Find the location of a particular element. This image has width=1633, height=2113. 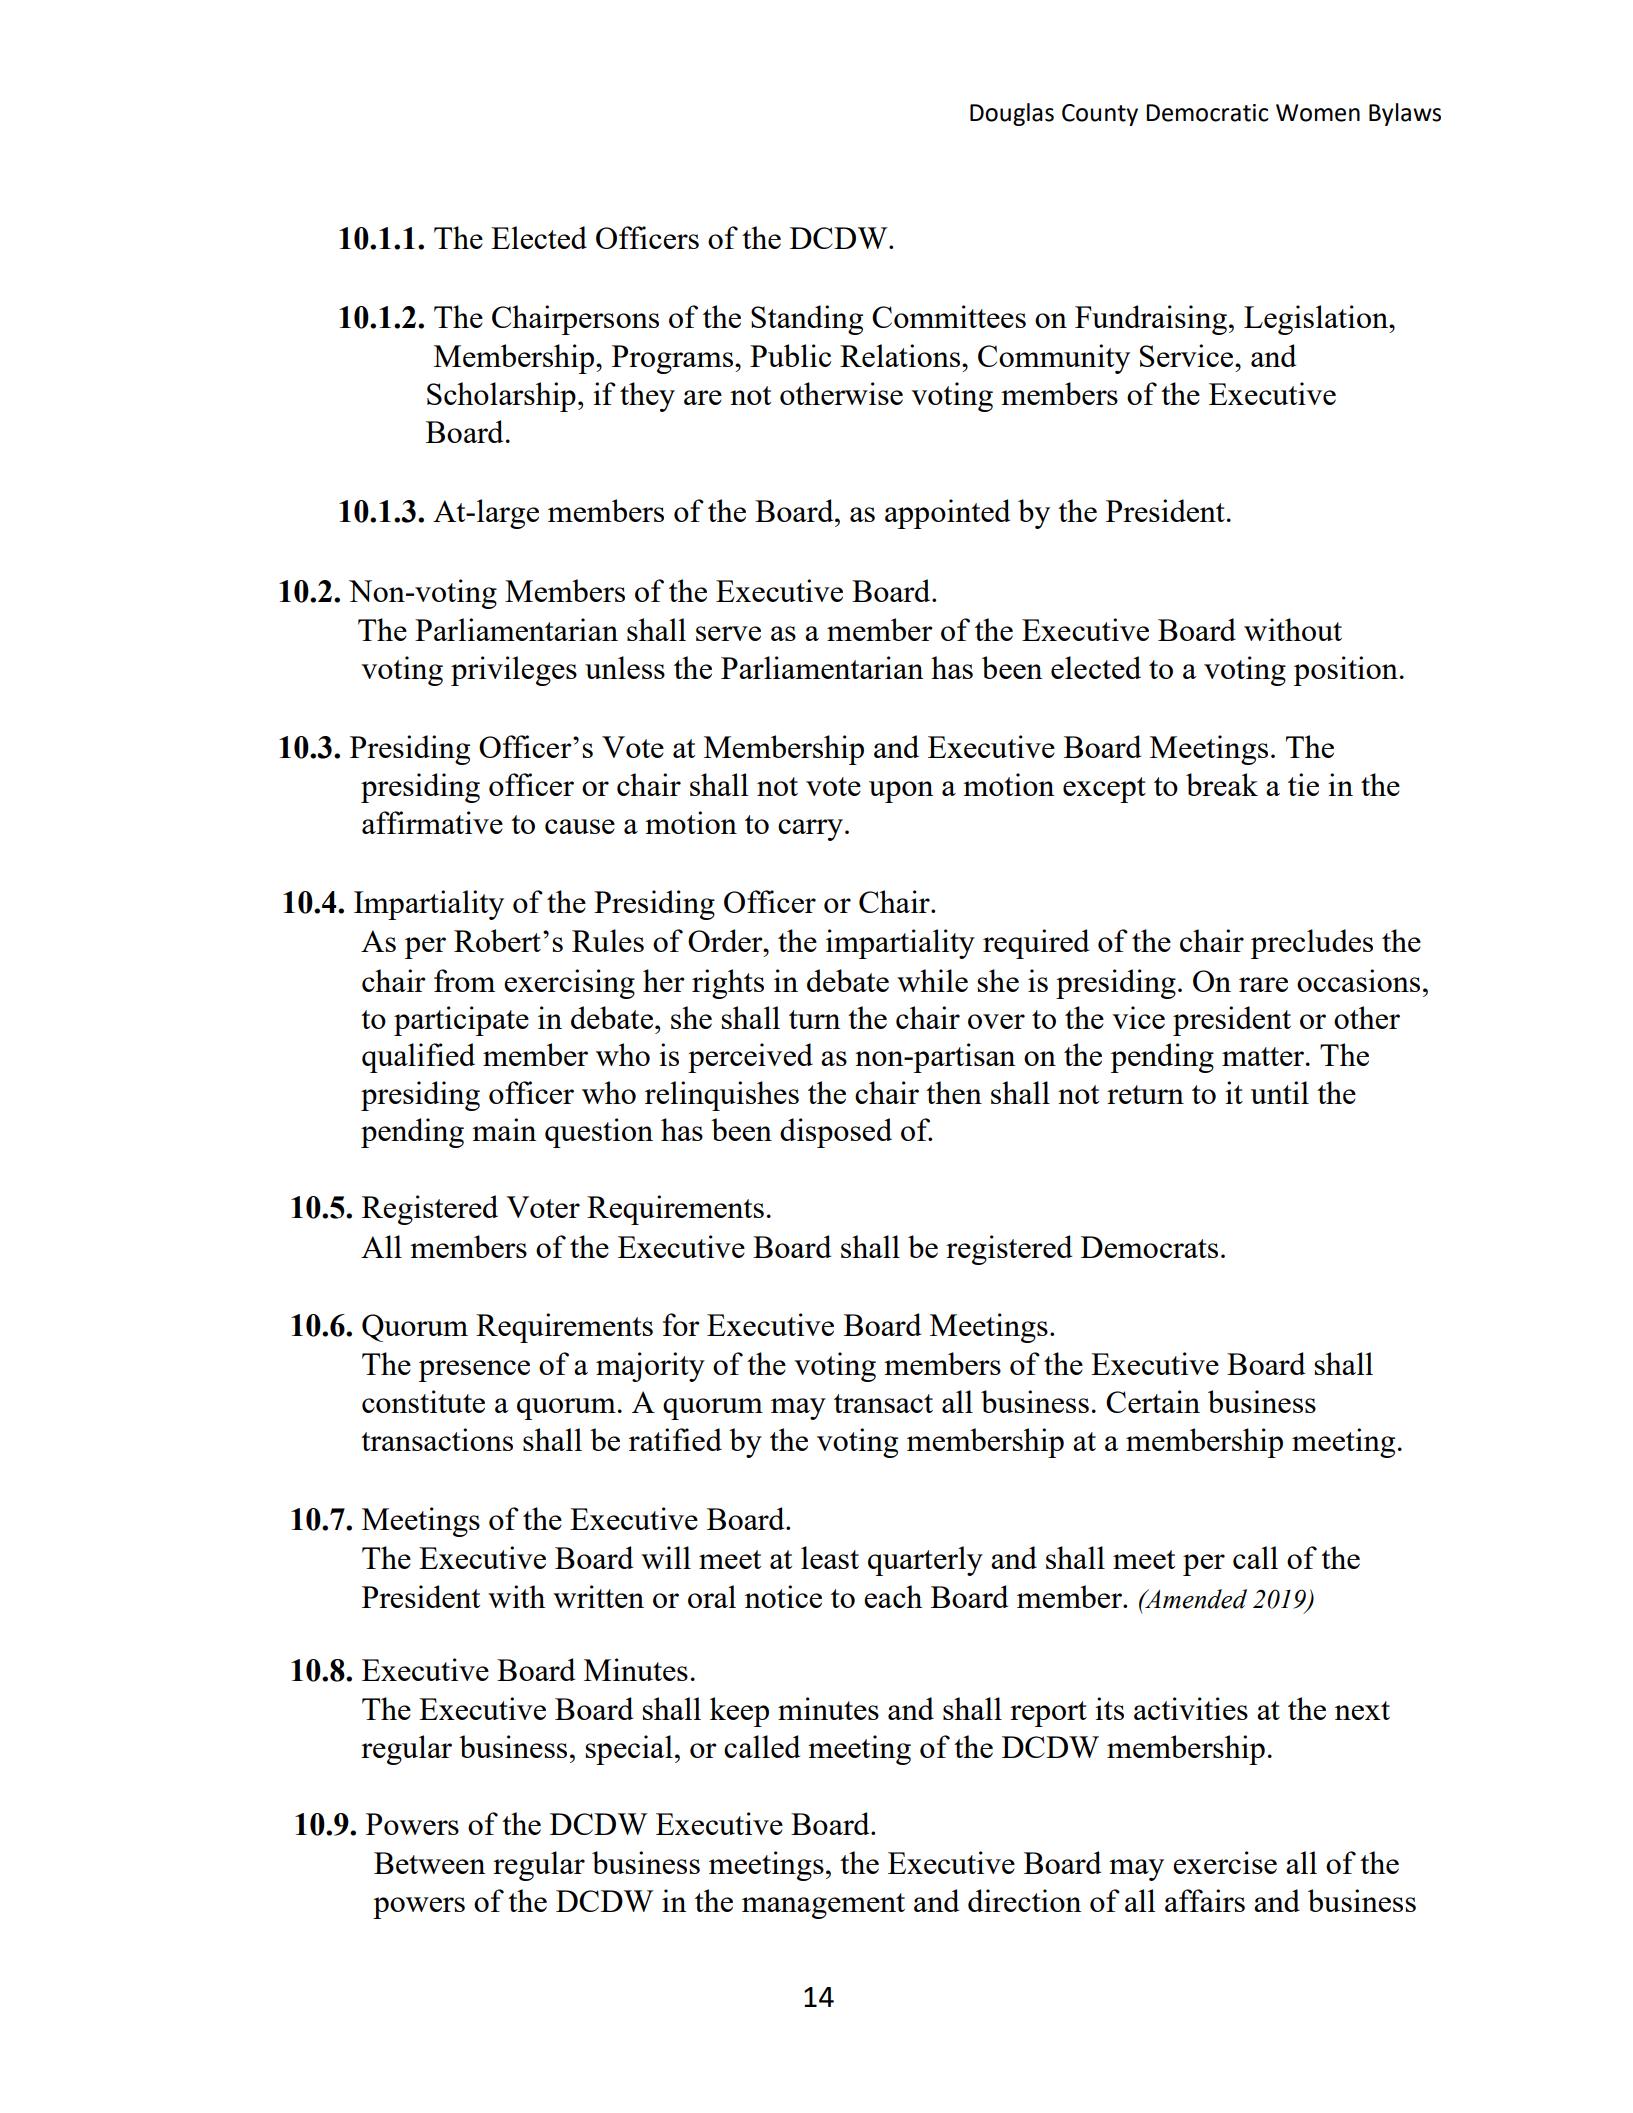

Women is located at coordinates (1318, 113).
